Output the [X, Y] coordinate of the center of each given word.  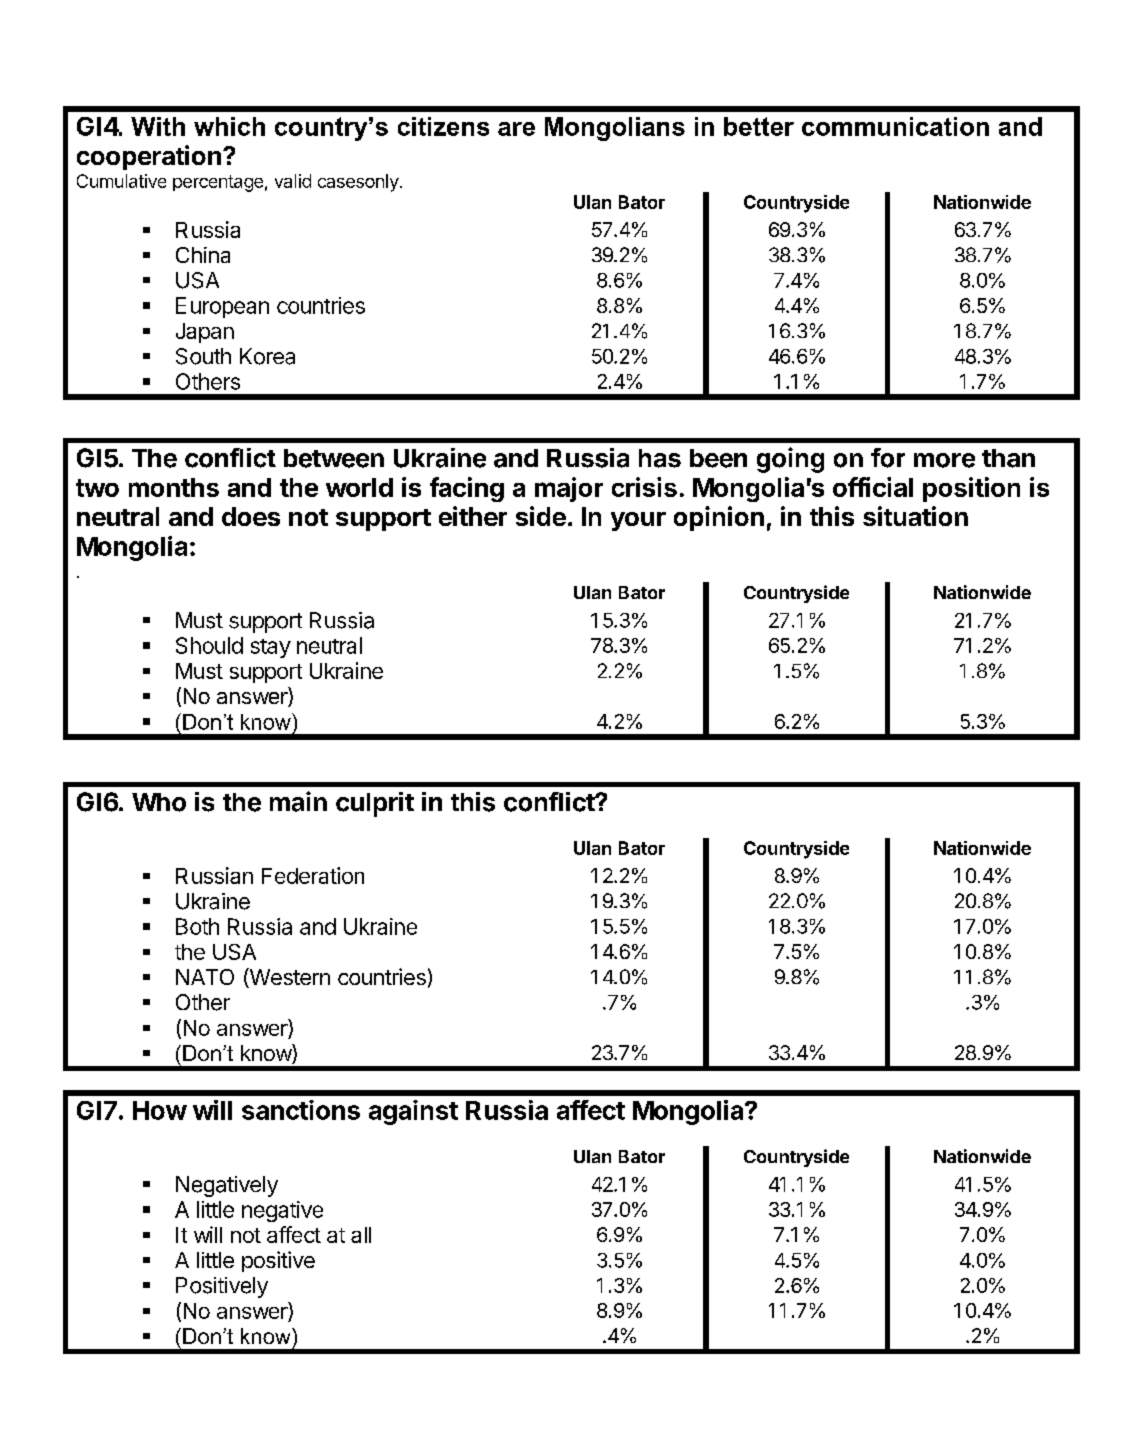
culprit [375, 804]
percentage [218, 183]
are [516, 129]
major [569, 489]
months [174, 487]
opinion [719, 518]
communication [895, 126]
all [361, 1235]
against [413, 1112]
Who [159, 802]
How [160, 1110]
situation [915, 516]
